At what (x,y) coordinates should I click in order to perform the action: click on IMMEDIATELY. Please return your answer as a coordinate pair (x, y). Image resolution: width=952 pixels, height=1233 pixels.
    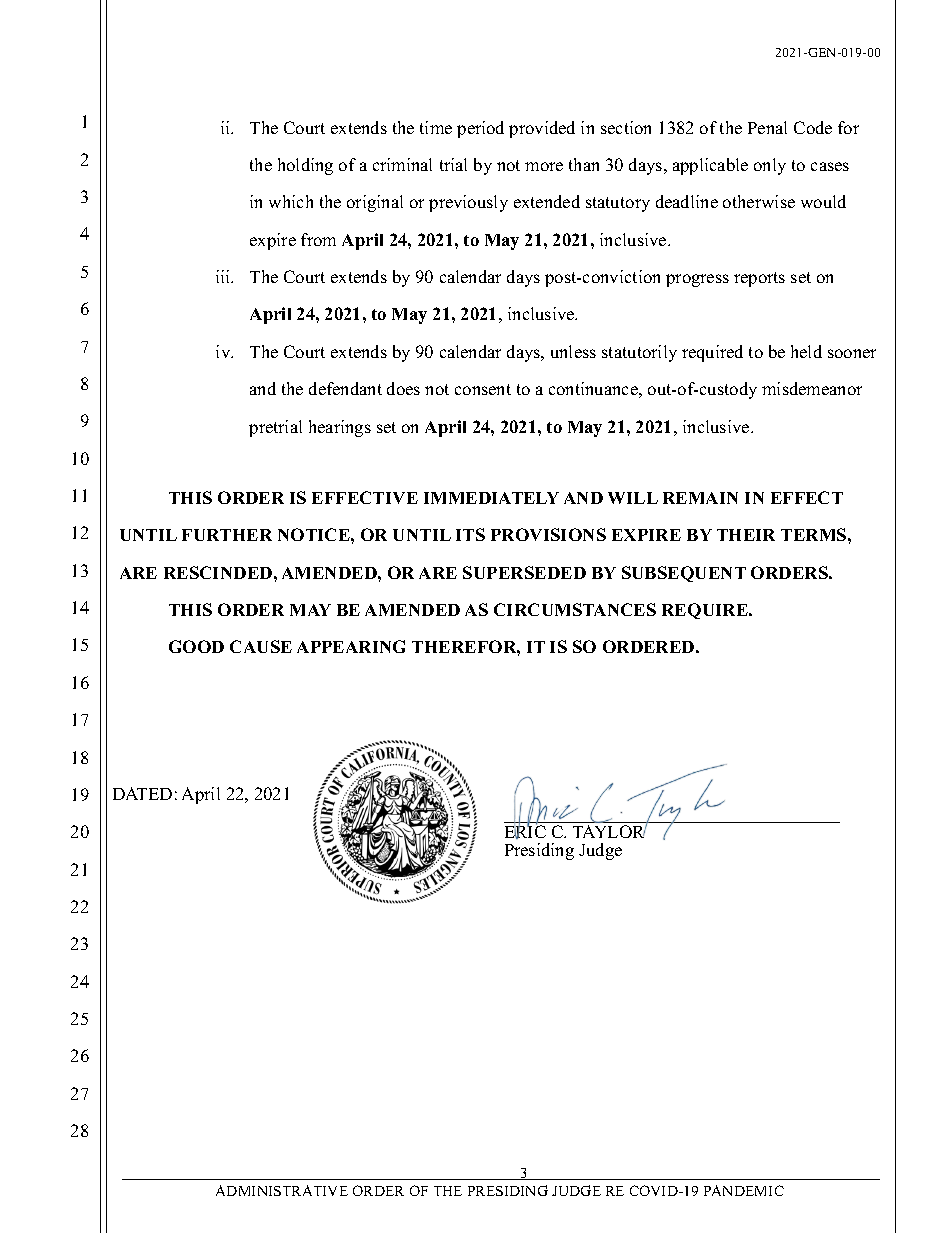
    Looking at the image, I should click on (491, 498).
